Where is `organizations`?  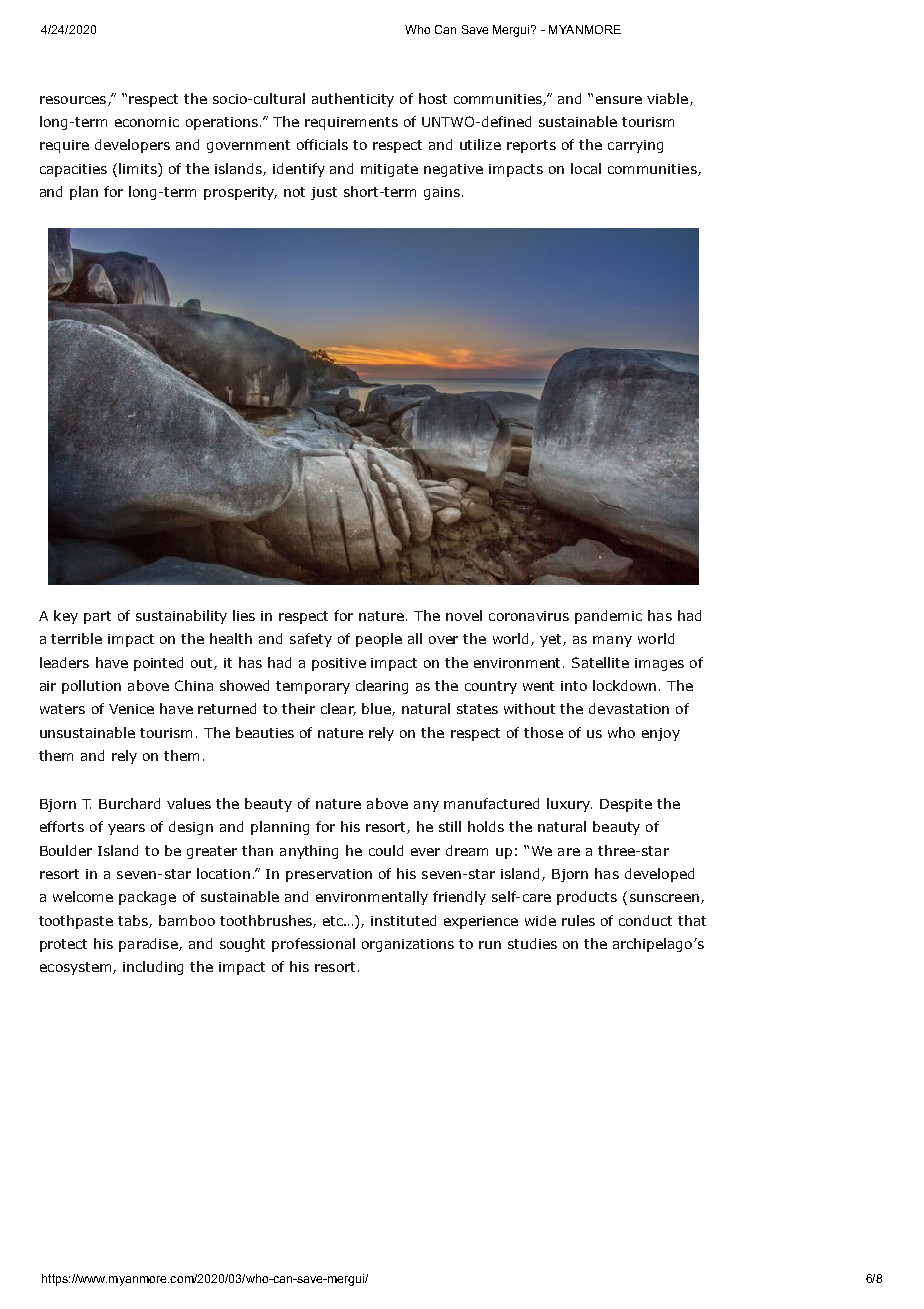
organizations is located at coordinates (408, 945).
